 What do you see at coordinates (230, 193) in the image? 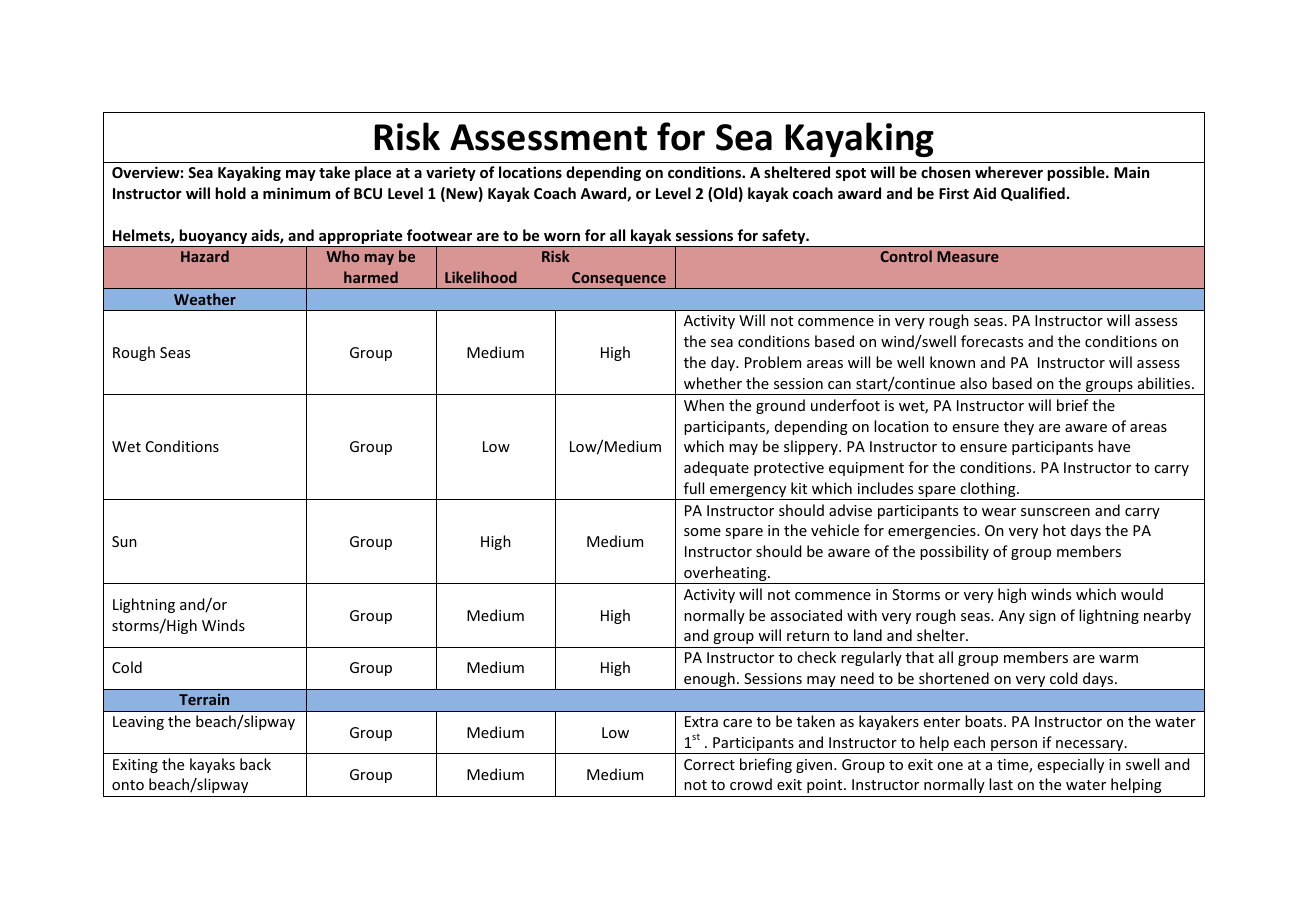
I see `hold` at bounding box center [230, 193].
